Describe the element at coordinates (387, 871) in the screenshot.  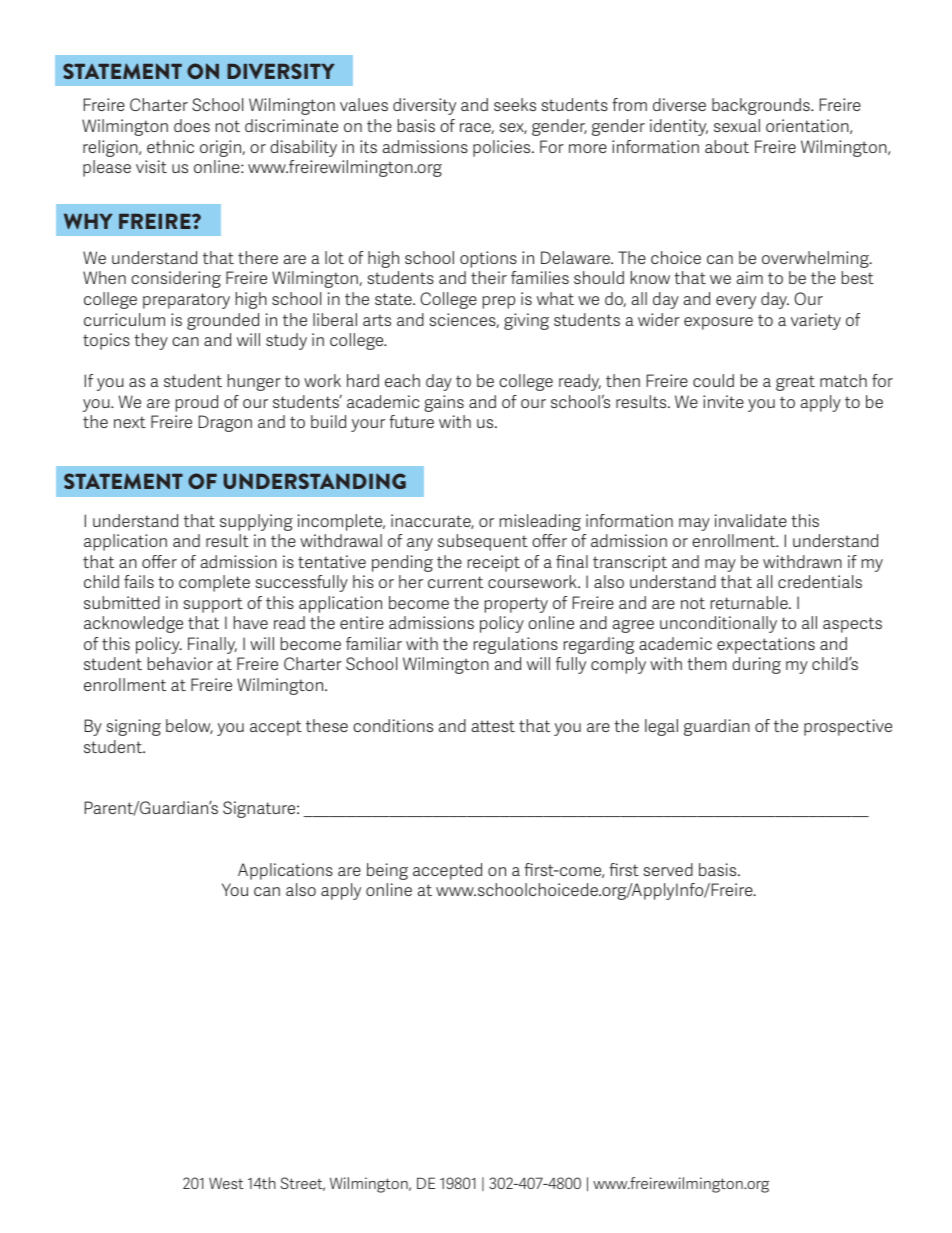
I see `being` at that location.
